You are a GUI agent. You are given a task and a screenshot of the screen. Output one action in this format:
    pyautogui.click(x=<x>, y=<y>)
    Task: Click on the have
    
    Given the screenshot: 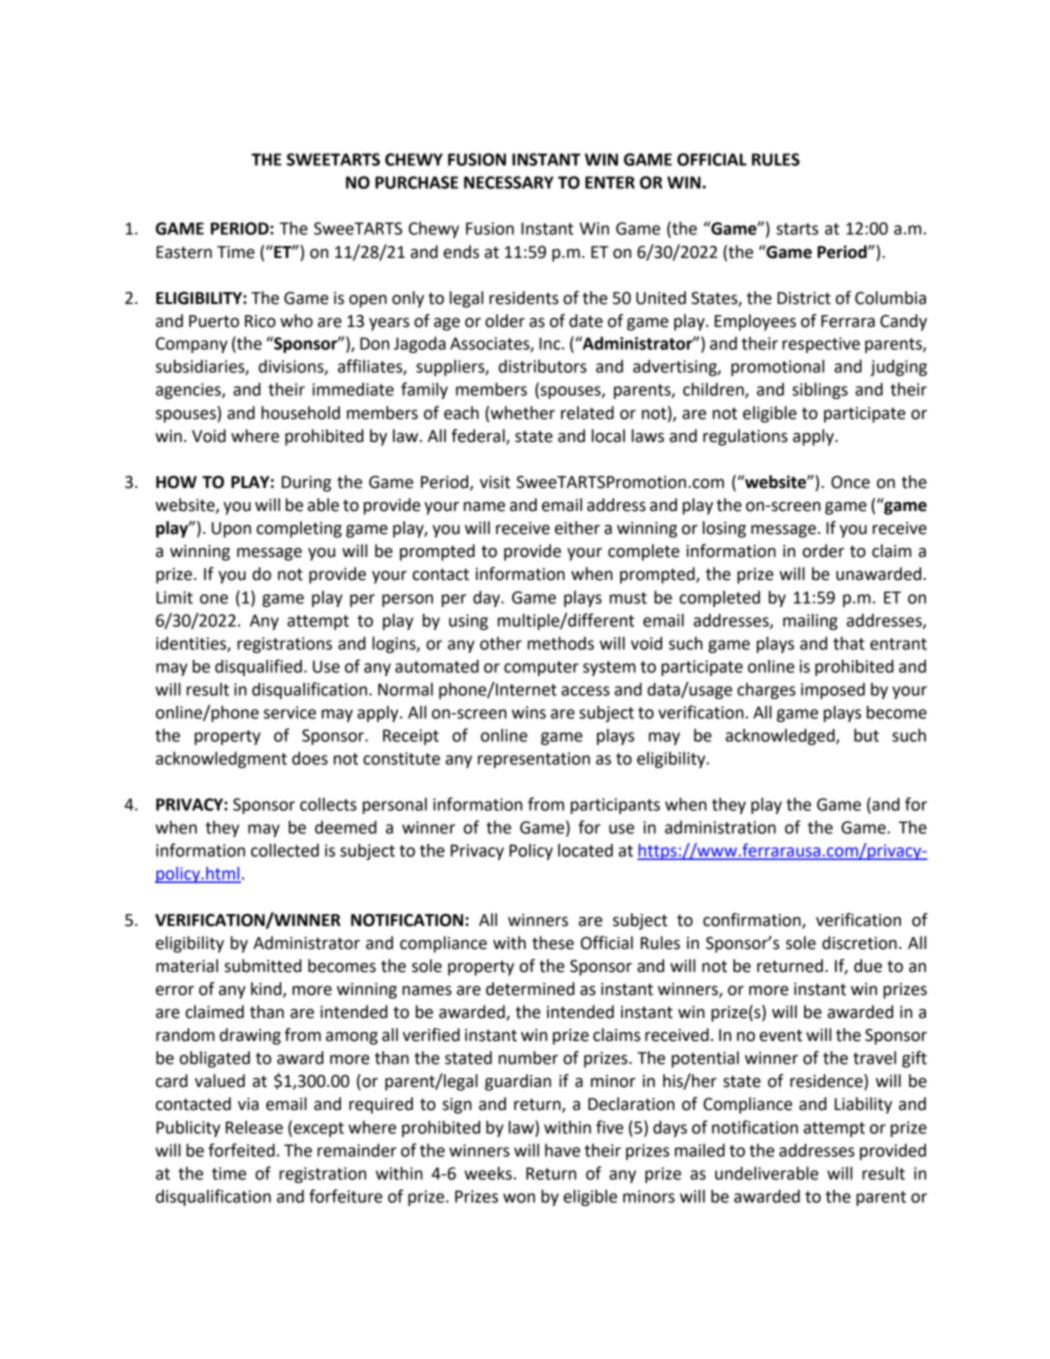 What is the action you would take?
    pyautogui.click(x=562, y=1150)
